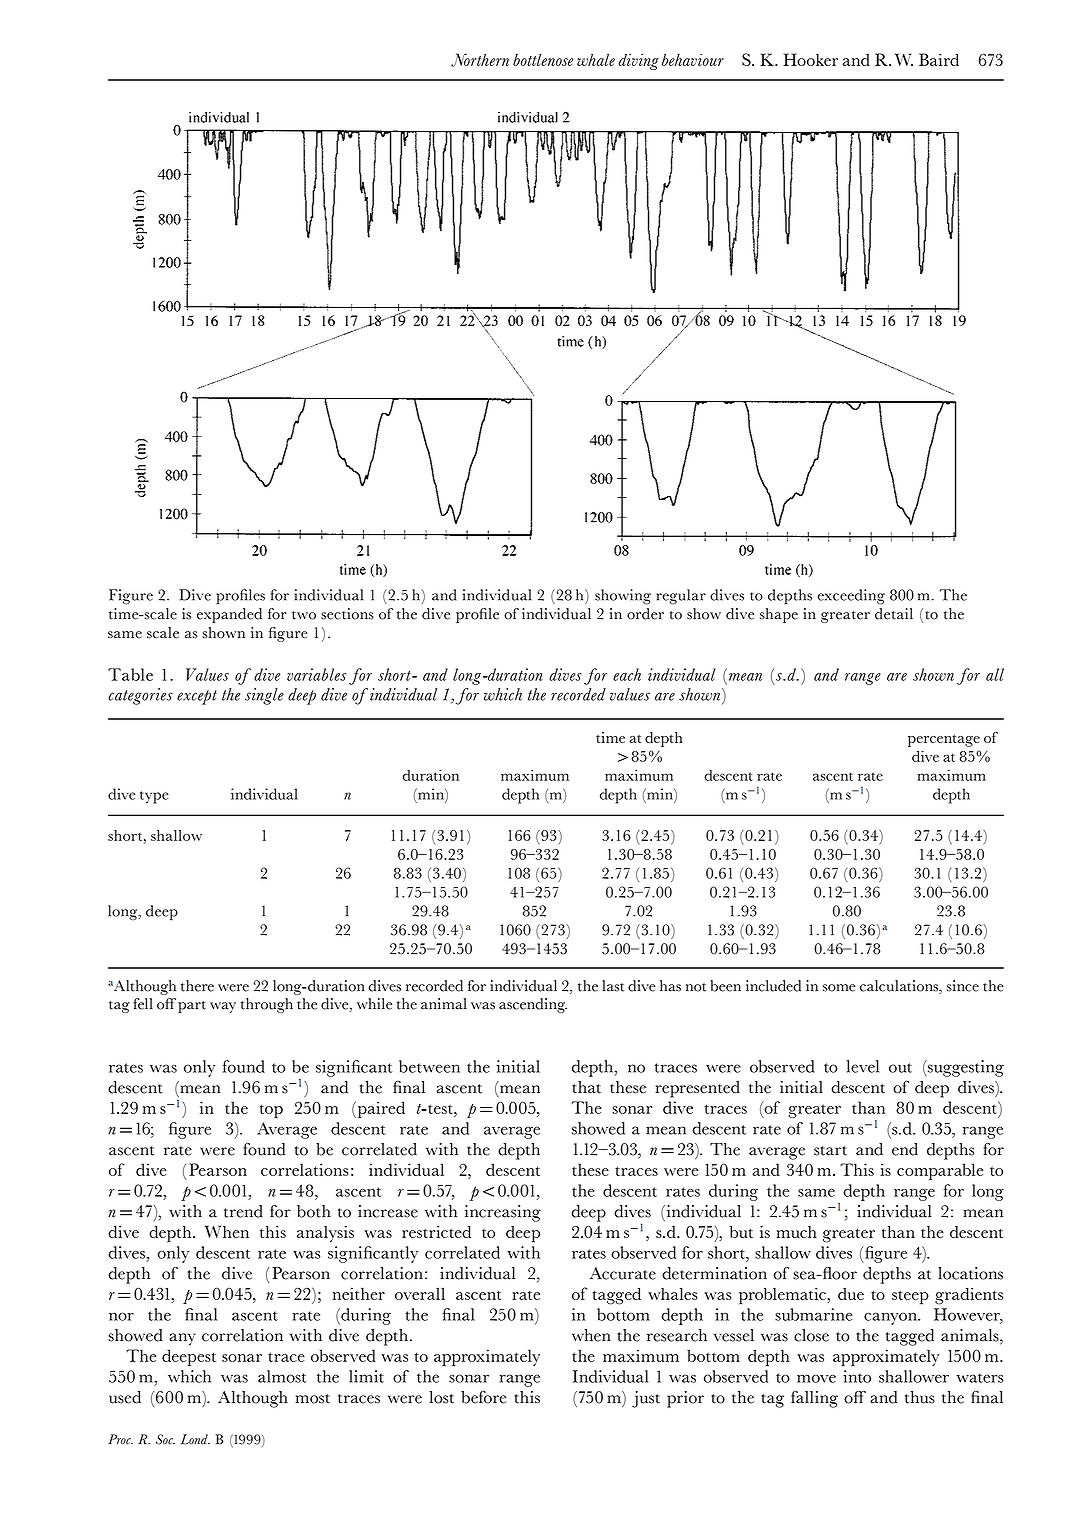  I want to click on expanded, so click(229, 615).
